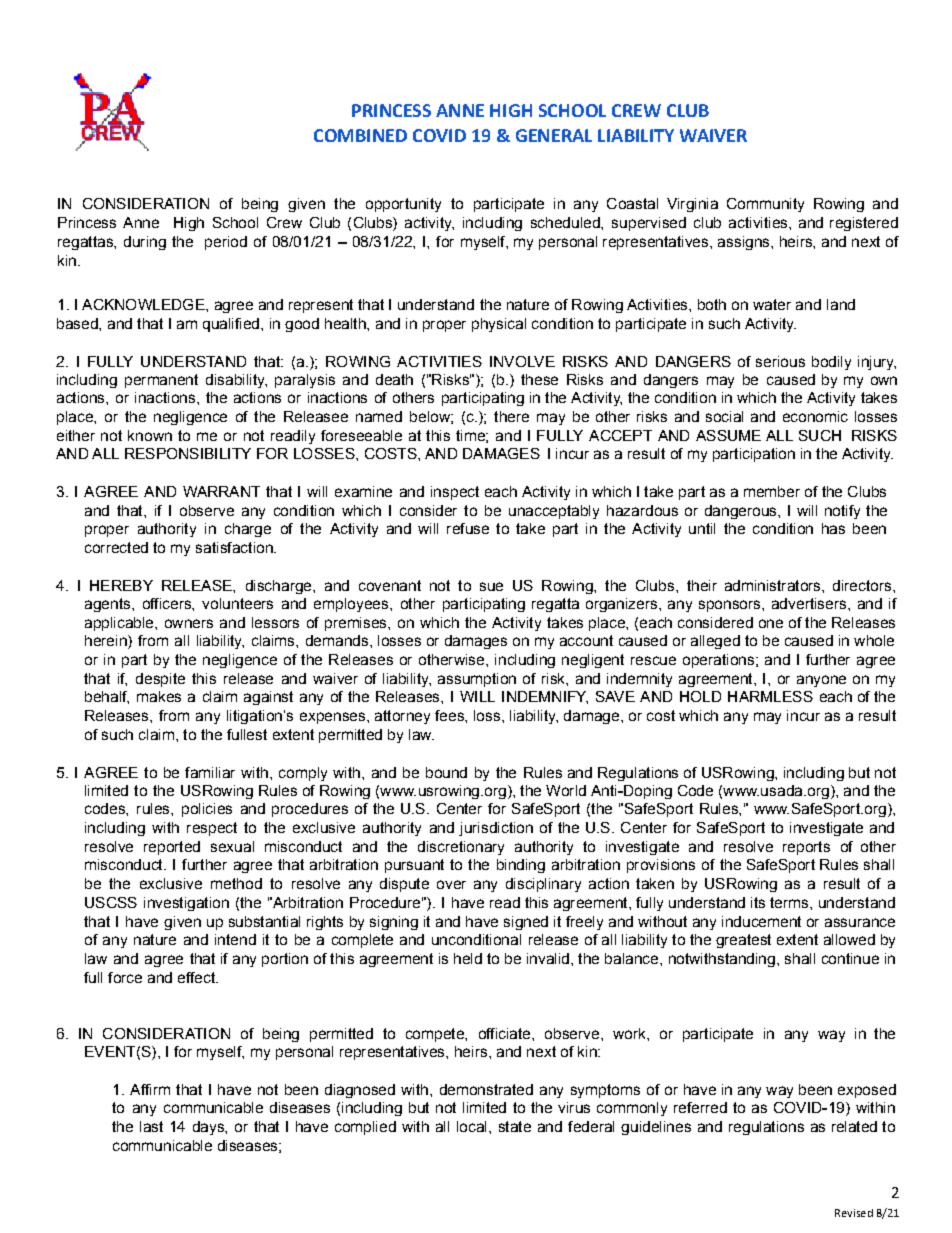 The width and height of the document is (952, 1233). Describe the element at coordinates (151, 1126) in the document. I see `last` at that location.
